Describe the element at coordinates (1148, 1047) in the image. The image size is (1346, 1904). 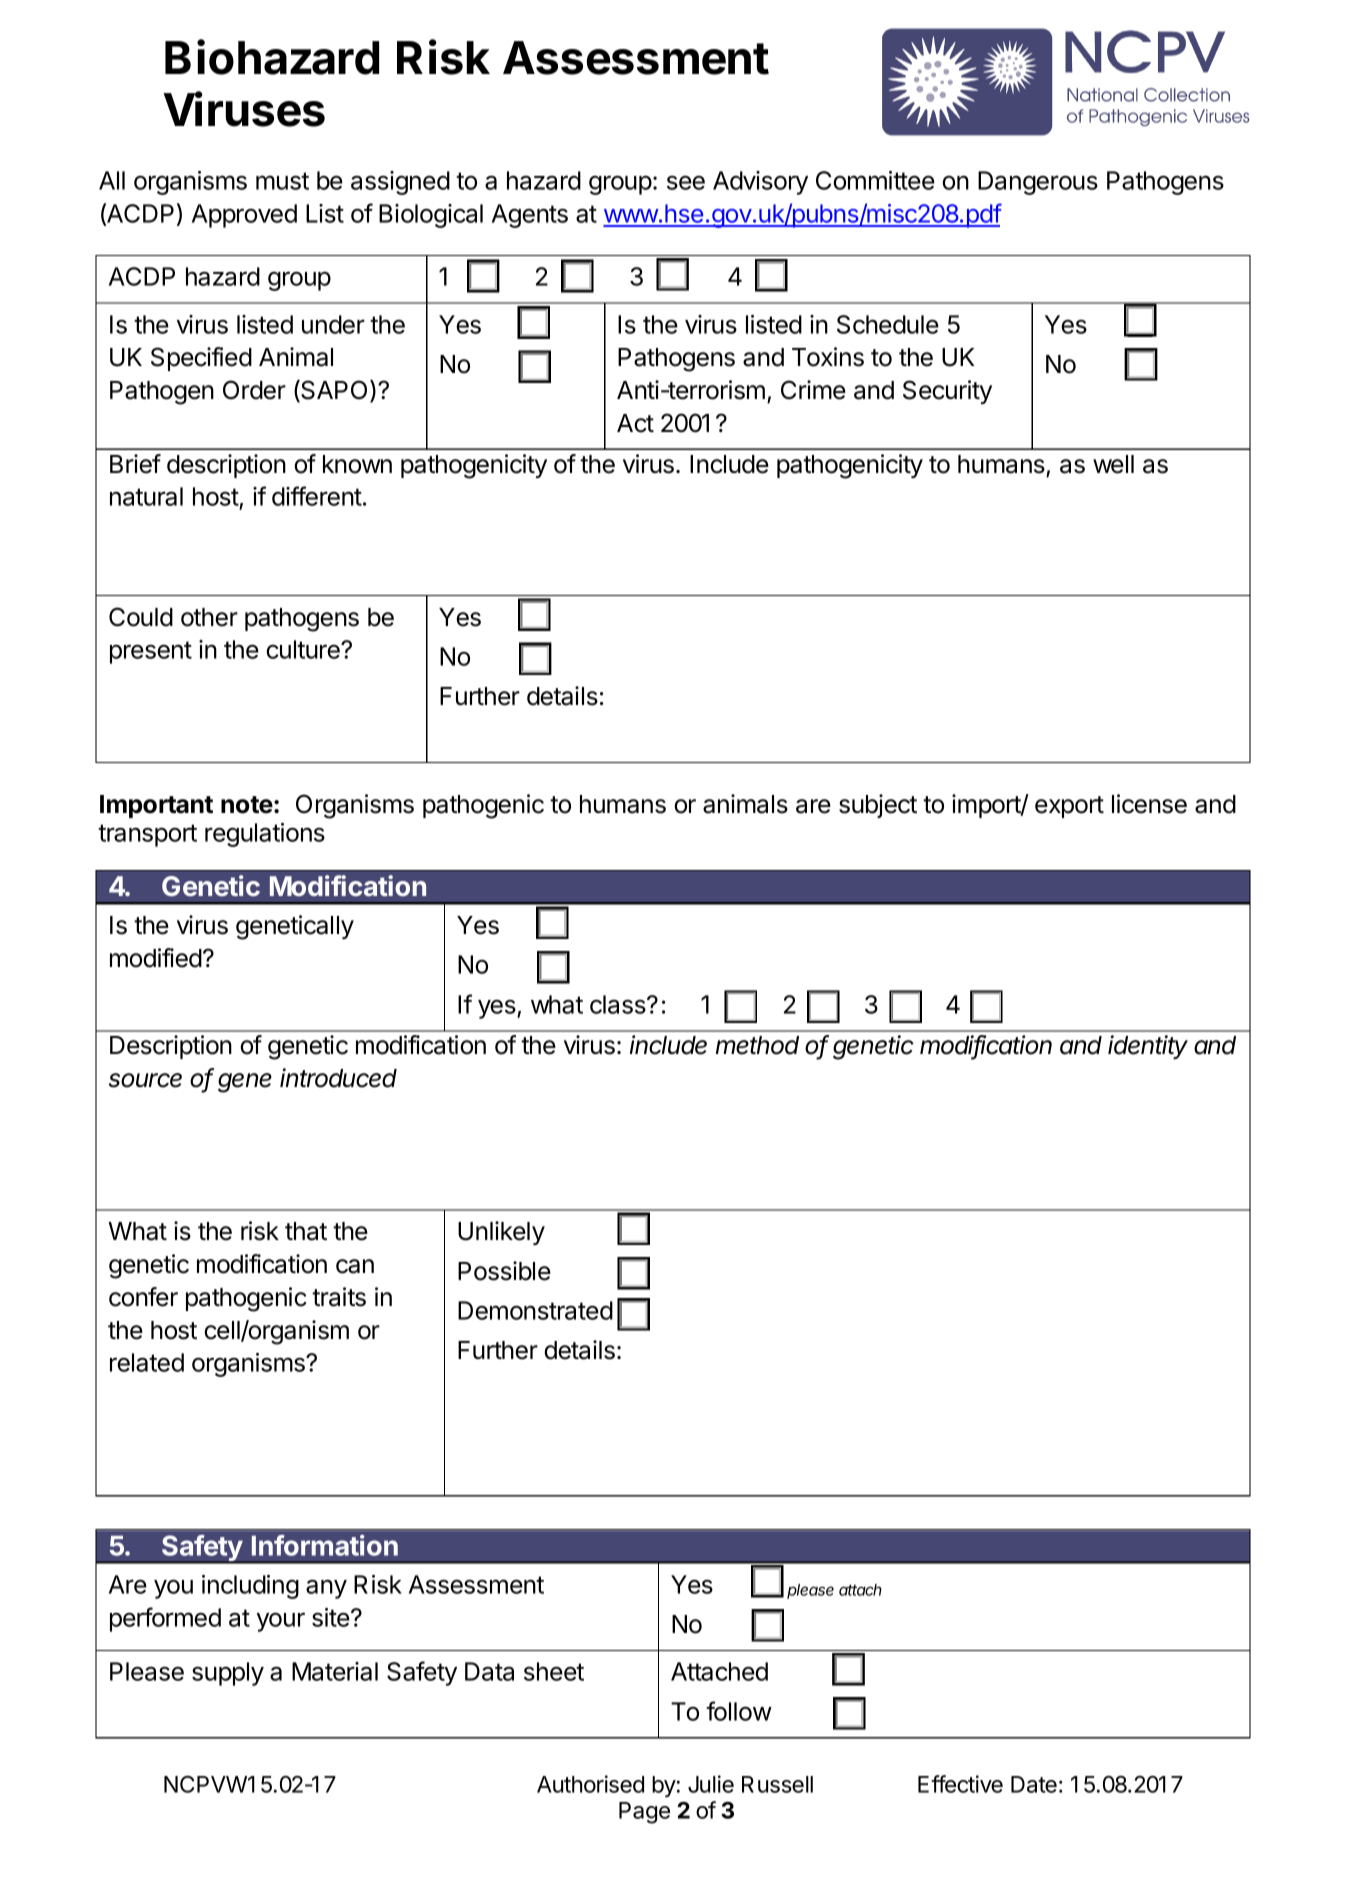
I see `identity` at that location.
